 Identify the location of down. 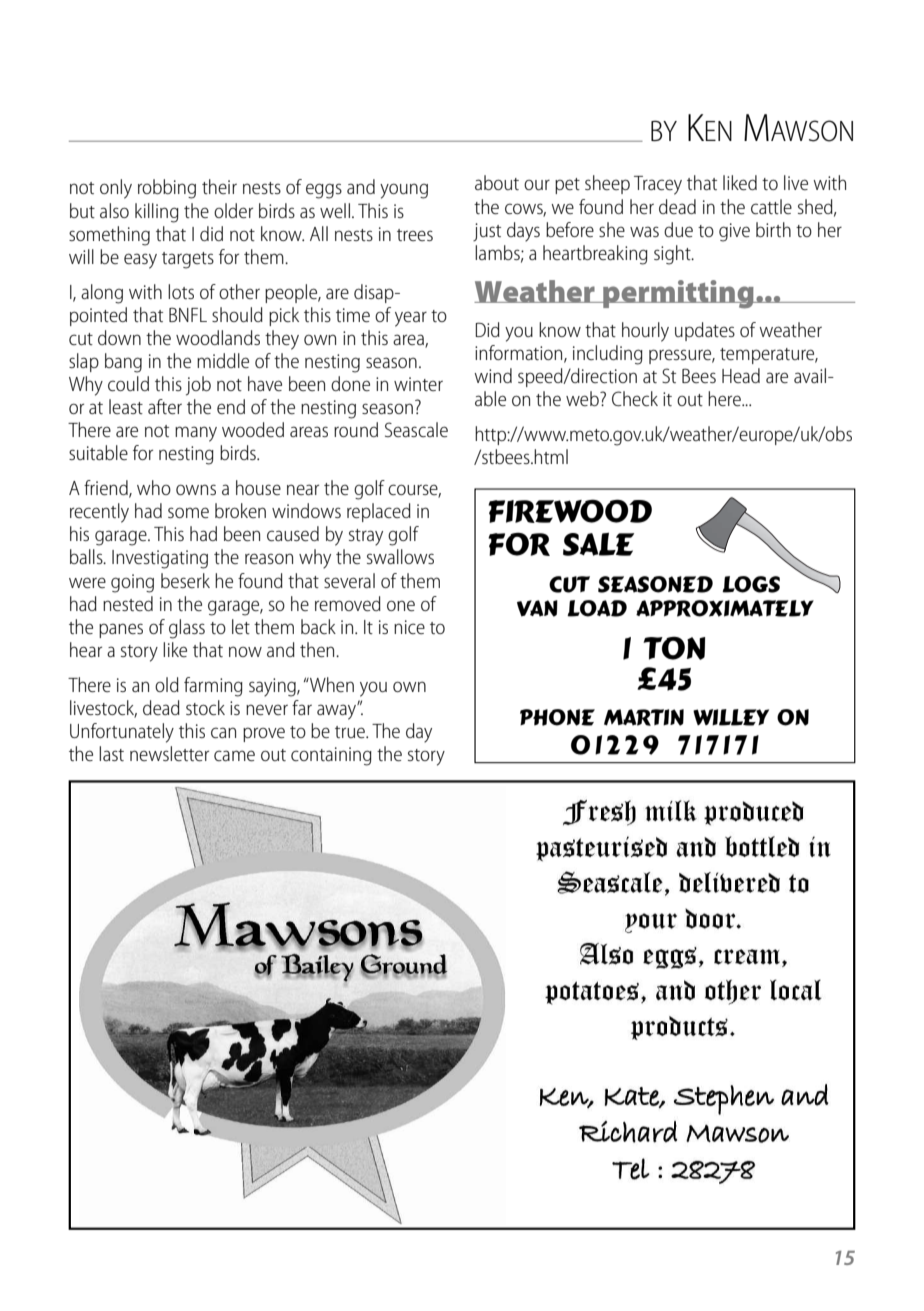
(119, 337).
